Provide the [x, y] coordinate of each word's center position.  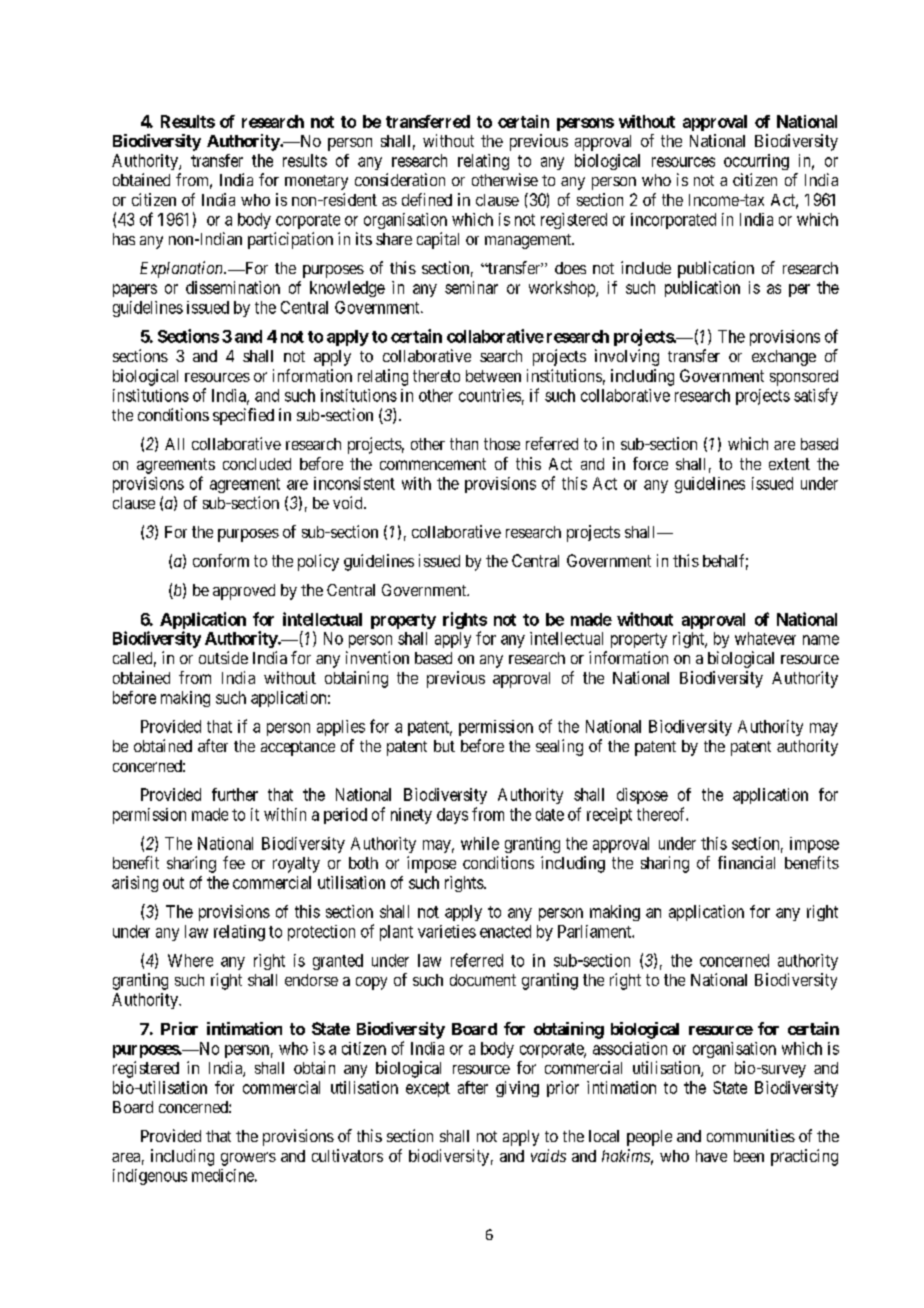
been [749, 1156]
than [464, 444]
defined [427, 199]
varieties [447, 931]
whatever [765, 638]
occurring [756, 162]
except [428, 1089]
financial [746, 862]
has [124, 239]
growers [248, 1159]
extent [789, 464]
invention [377, 657]
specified [243, 416]
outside [223, 657]
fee [234, 862]
